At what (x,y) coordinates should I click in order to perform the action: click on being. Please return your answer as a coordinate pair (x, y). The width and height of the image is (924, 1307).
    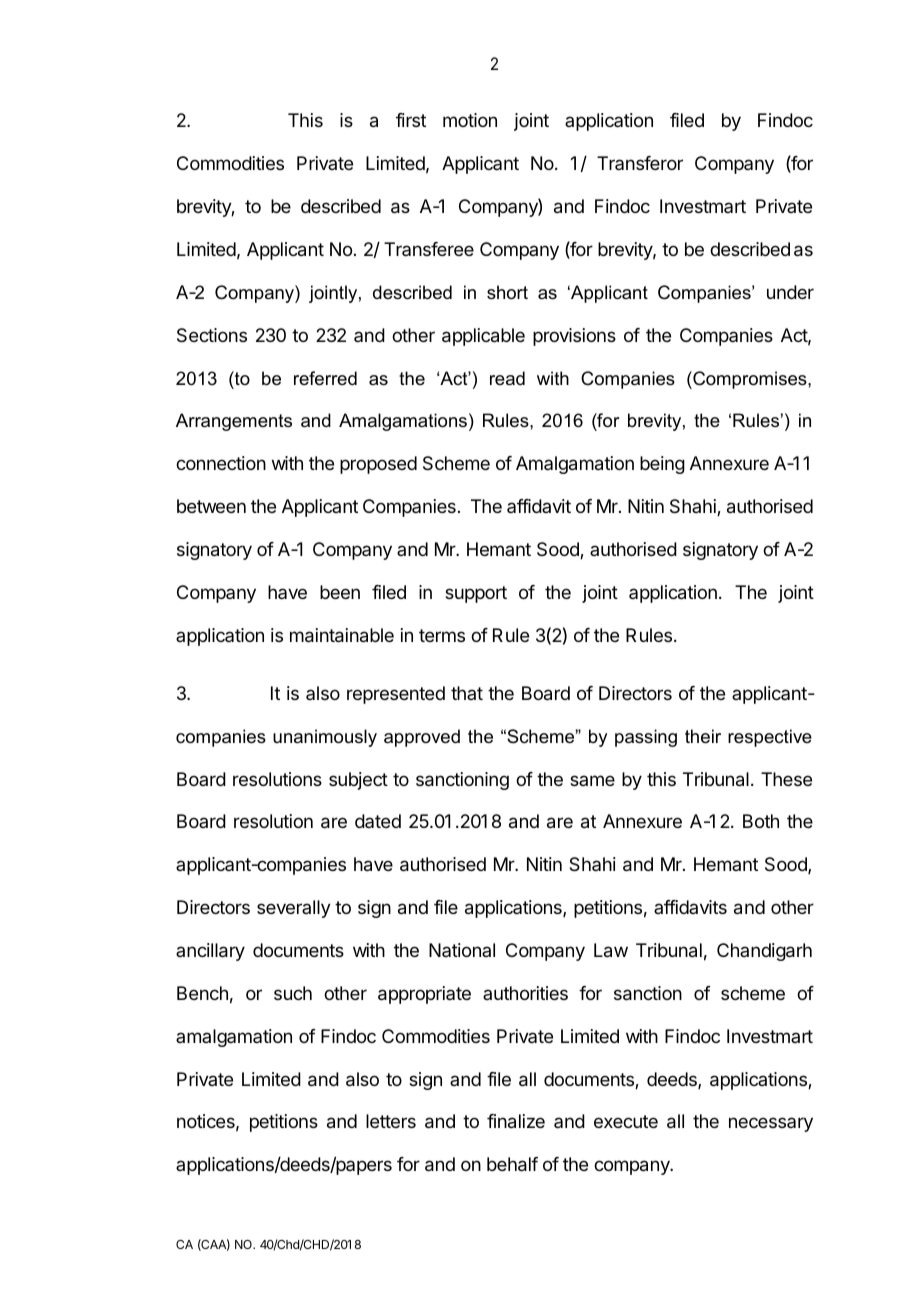
    Looking at the image, I should click on (662, 465).
